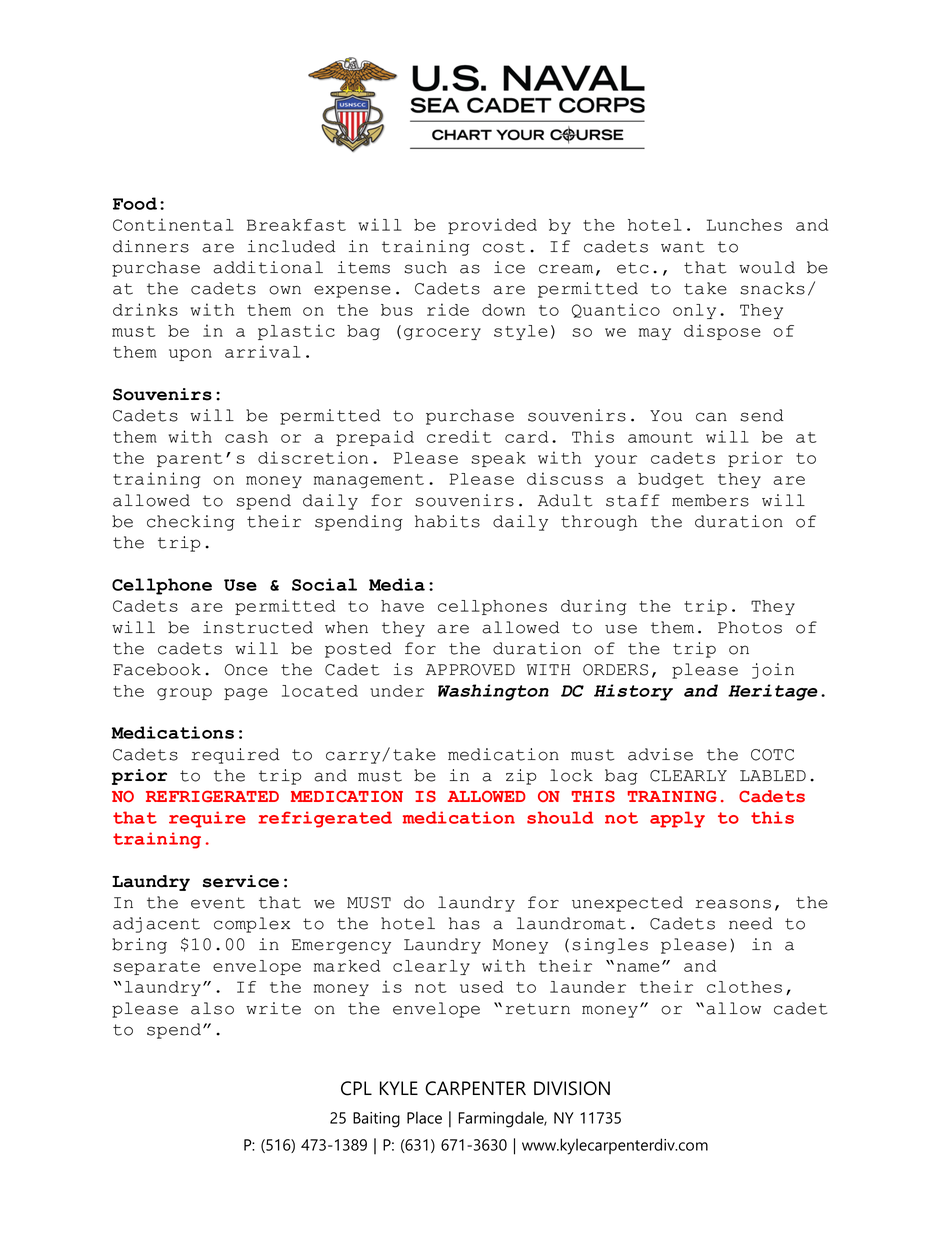  Describe the element at coordinates (470, 670) in the image. I see `APPROVED` at that location.
